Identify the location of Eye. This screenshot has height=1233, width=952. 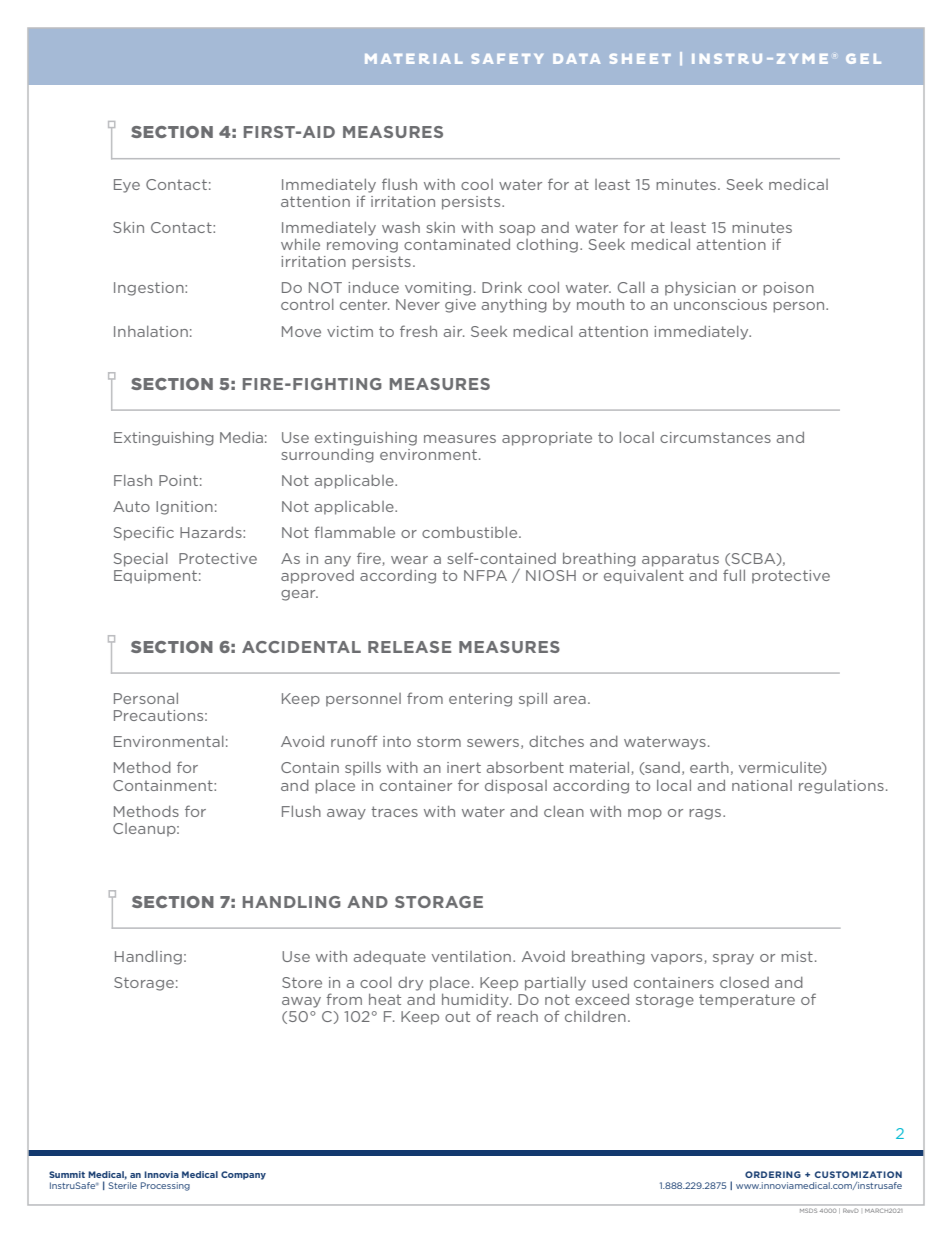
(127, 186).
